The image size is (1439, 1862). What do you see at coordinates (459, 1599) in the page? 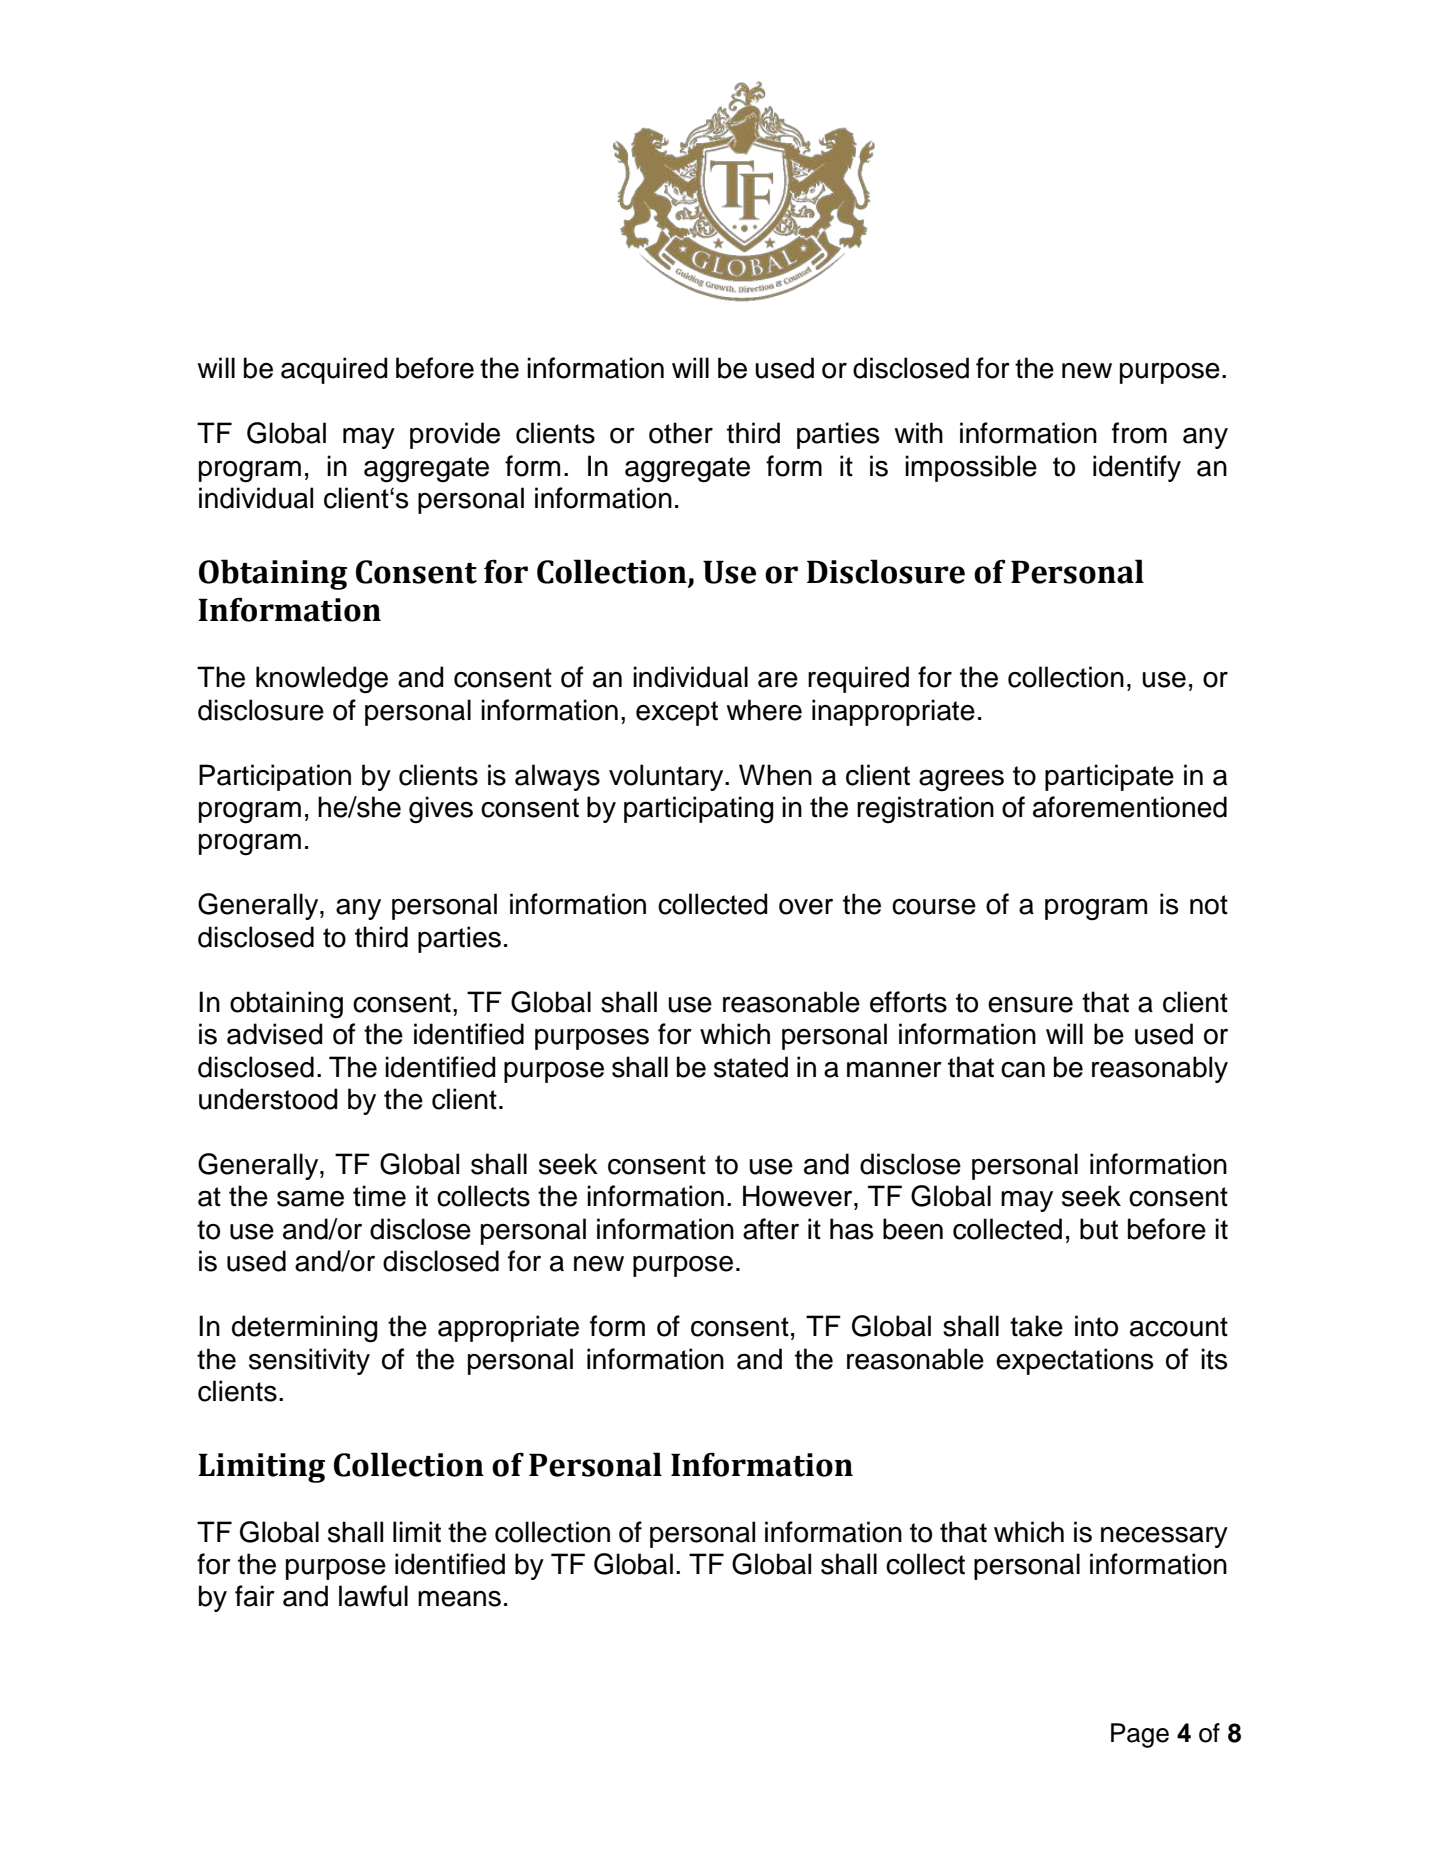
I see `means` at bounding box center [459, 1599].
